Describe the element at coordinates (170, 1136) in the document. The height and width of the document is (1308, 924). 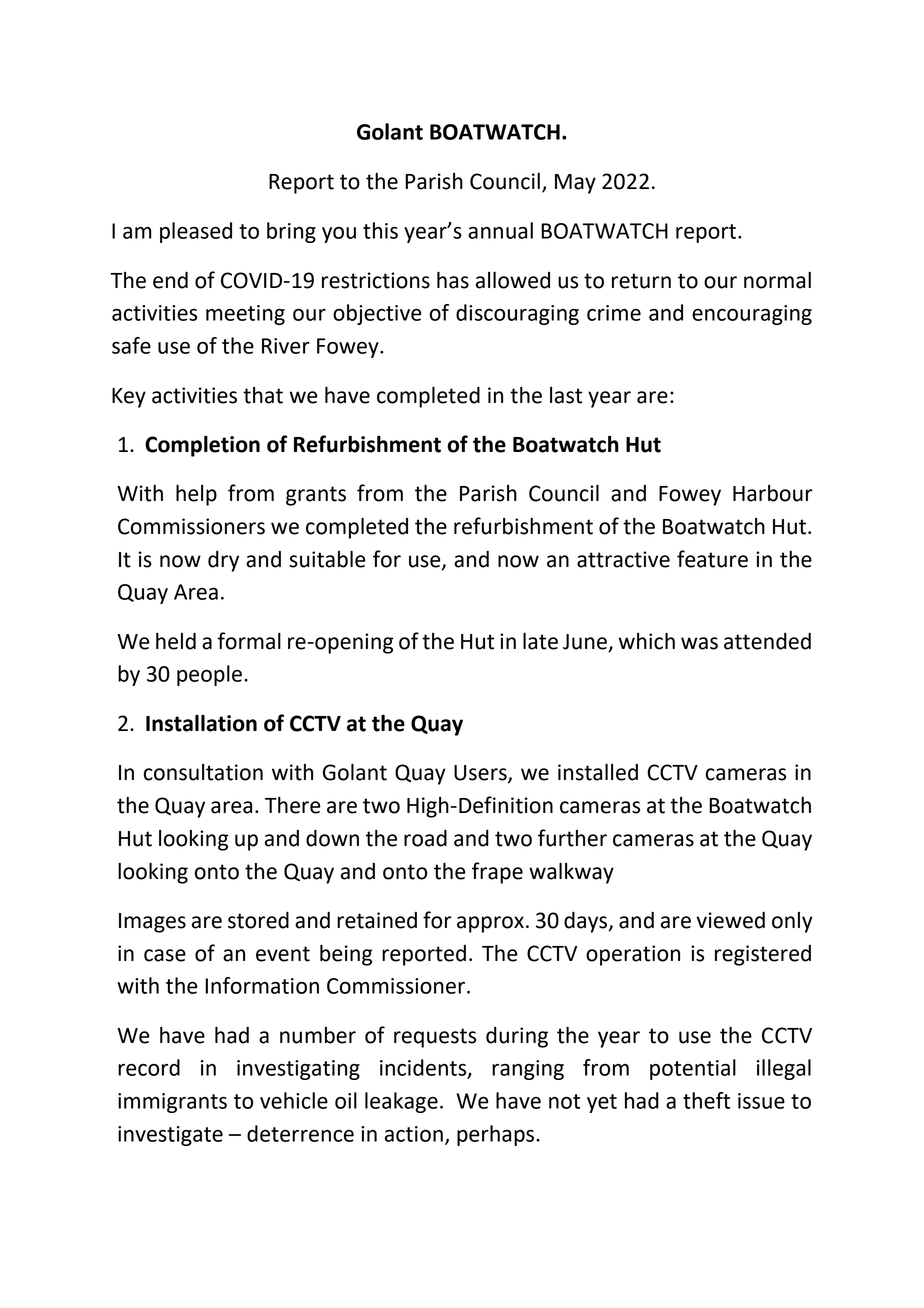
I see `investigate` at that location.
